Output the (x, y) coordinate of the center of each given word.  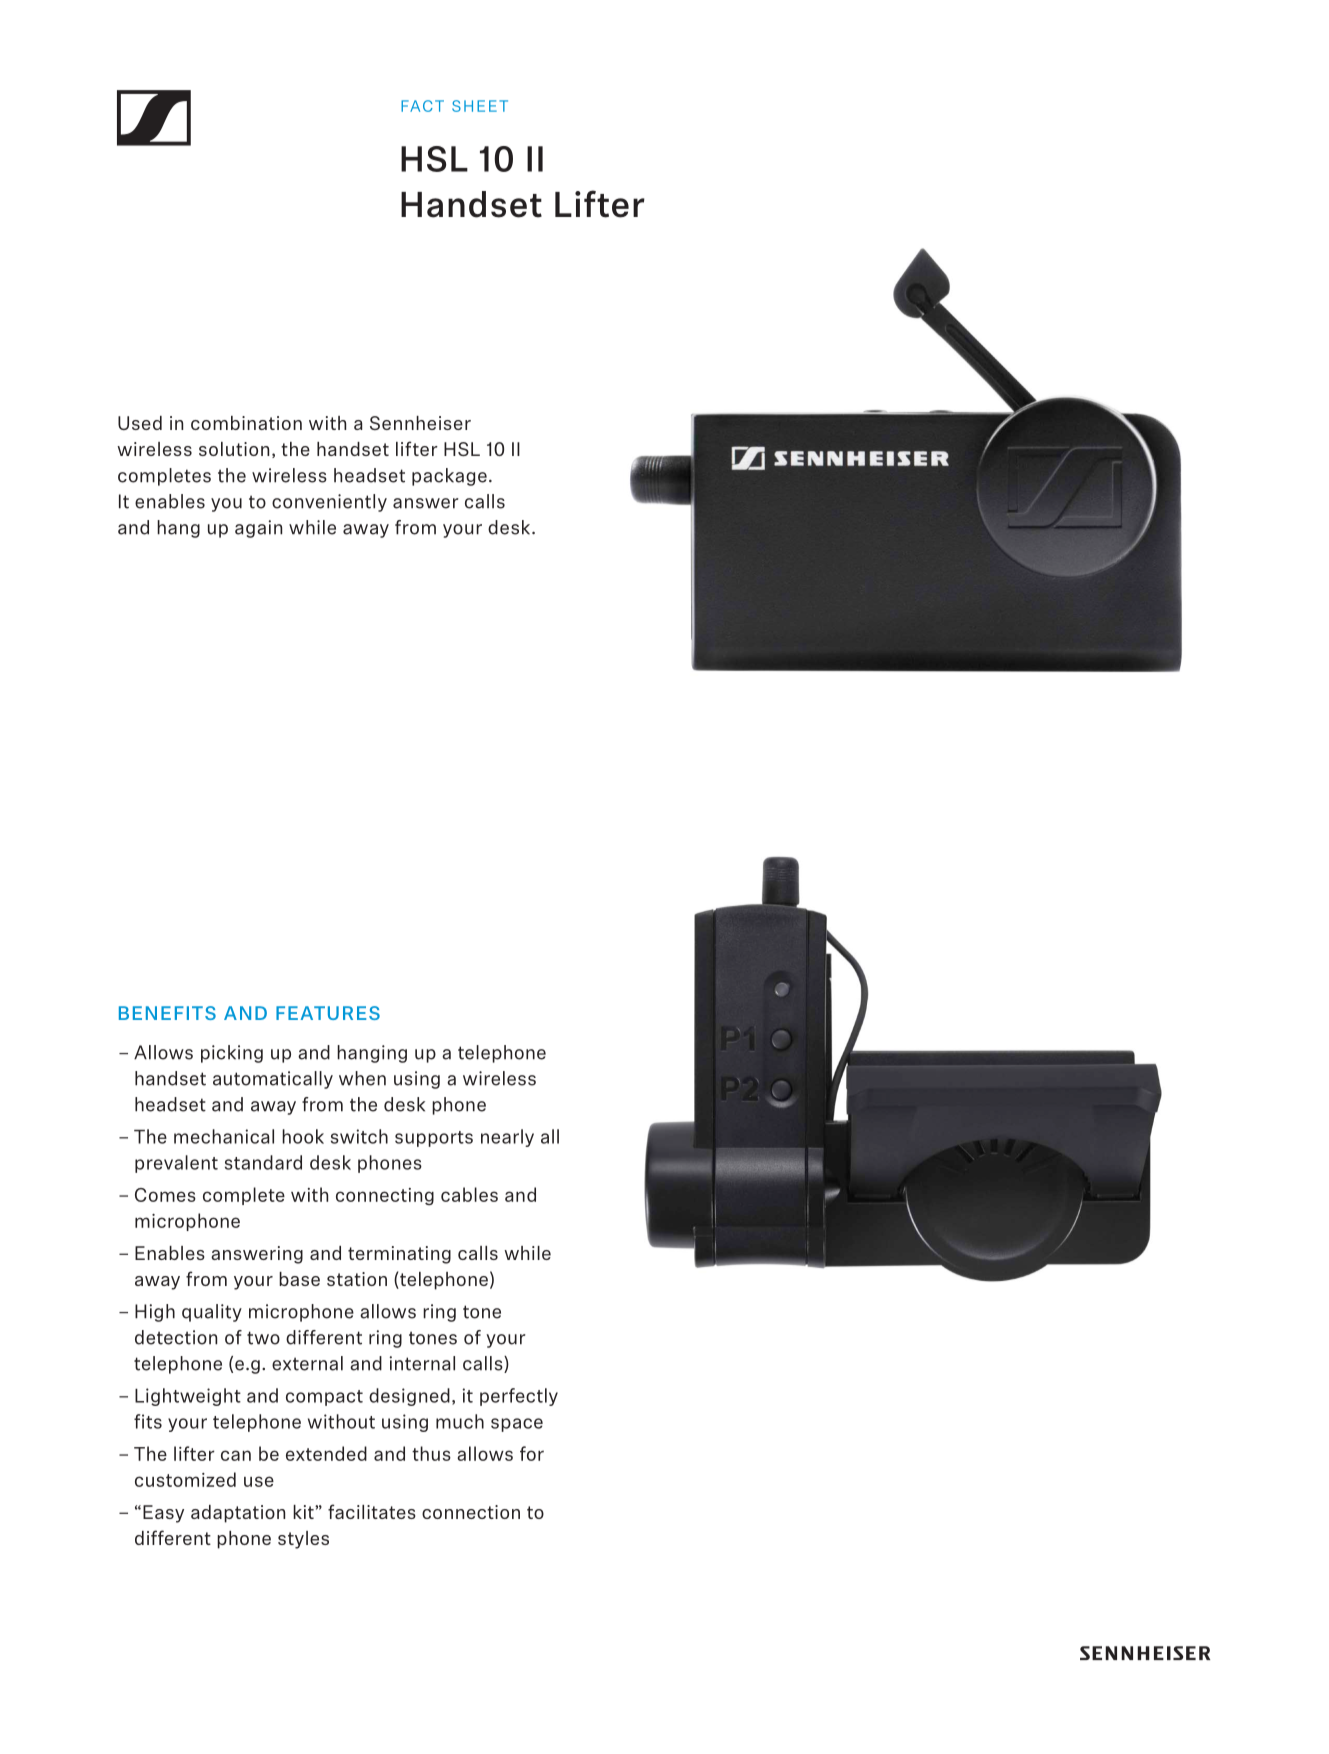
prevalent (176, 1164)
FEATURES (328, 1013)
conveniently (329, 503)
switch (359, 1136)
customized (185, 1479)
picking (232, 1054)
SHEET (480, 106)
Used (140, 423)
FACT (422, 106)
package (449, 477)
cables (469, 1194)
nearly (507, 1138)
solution (234, 449)
